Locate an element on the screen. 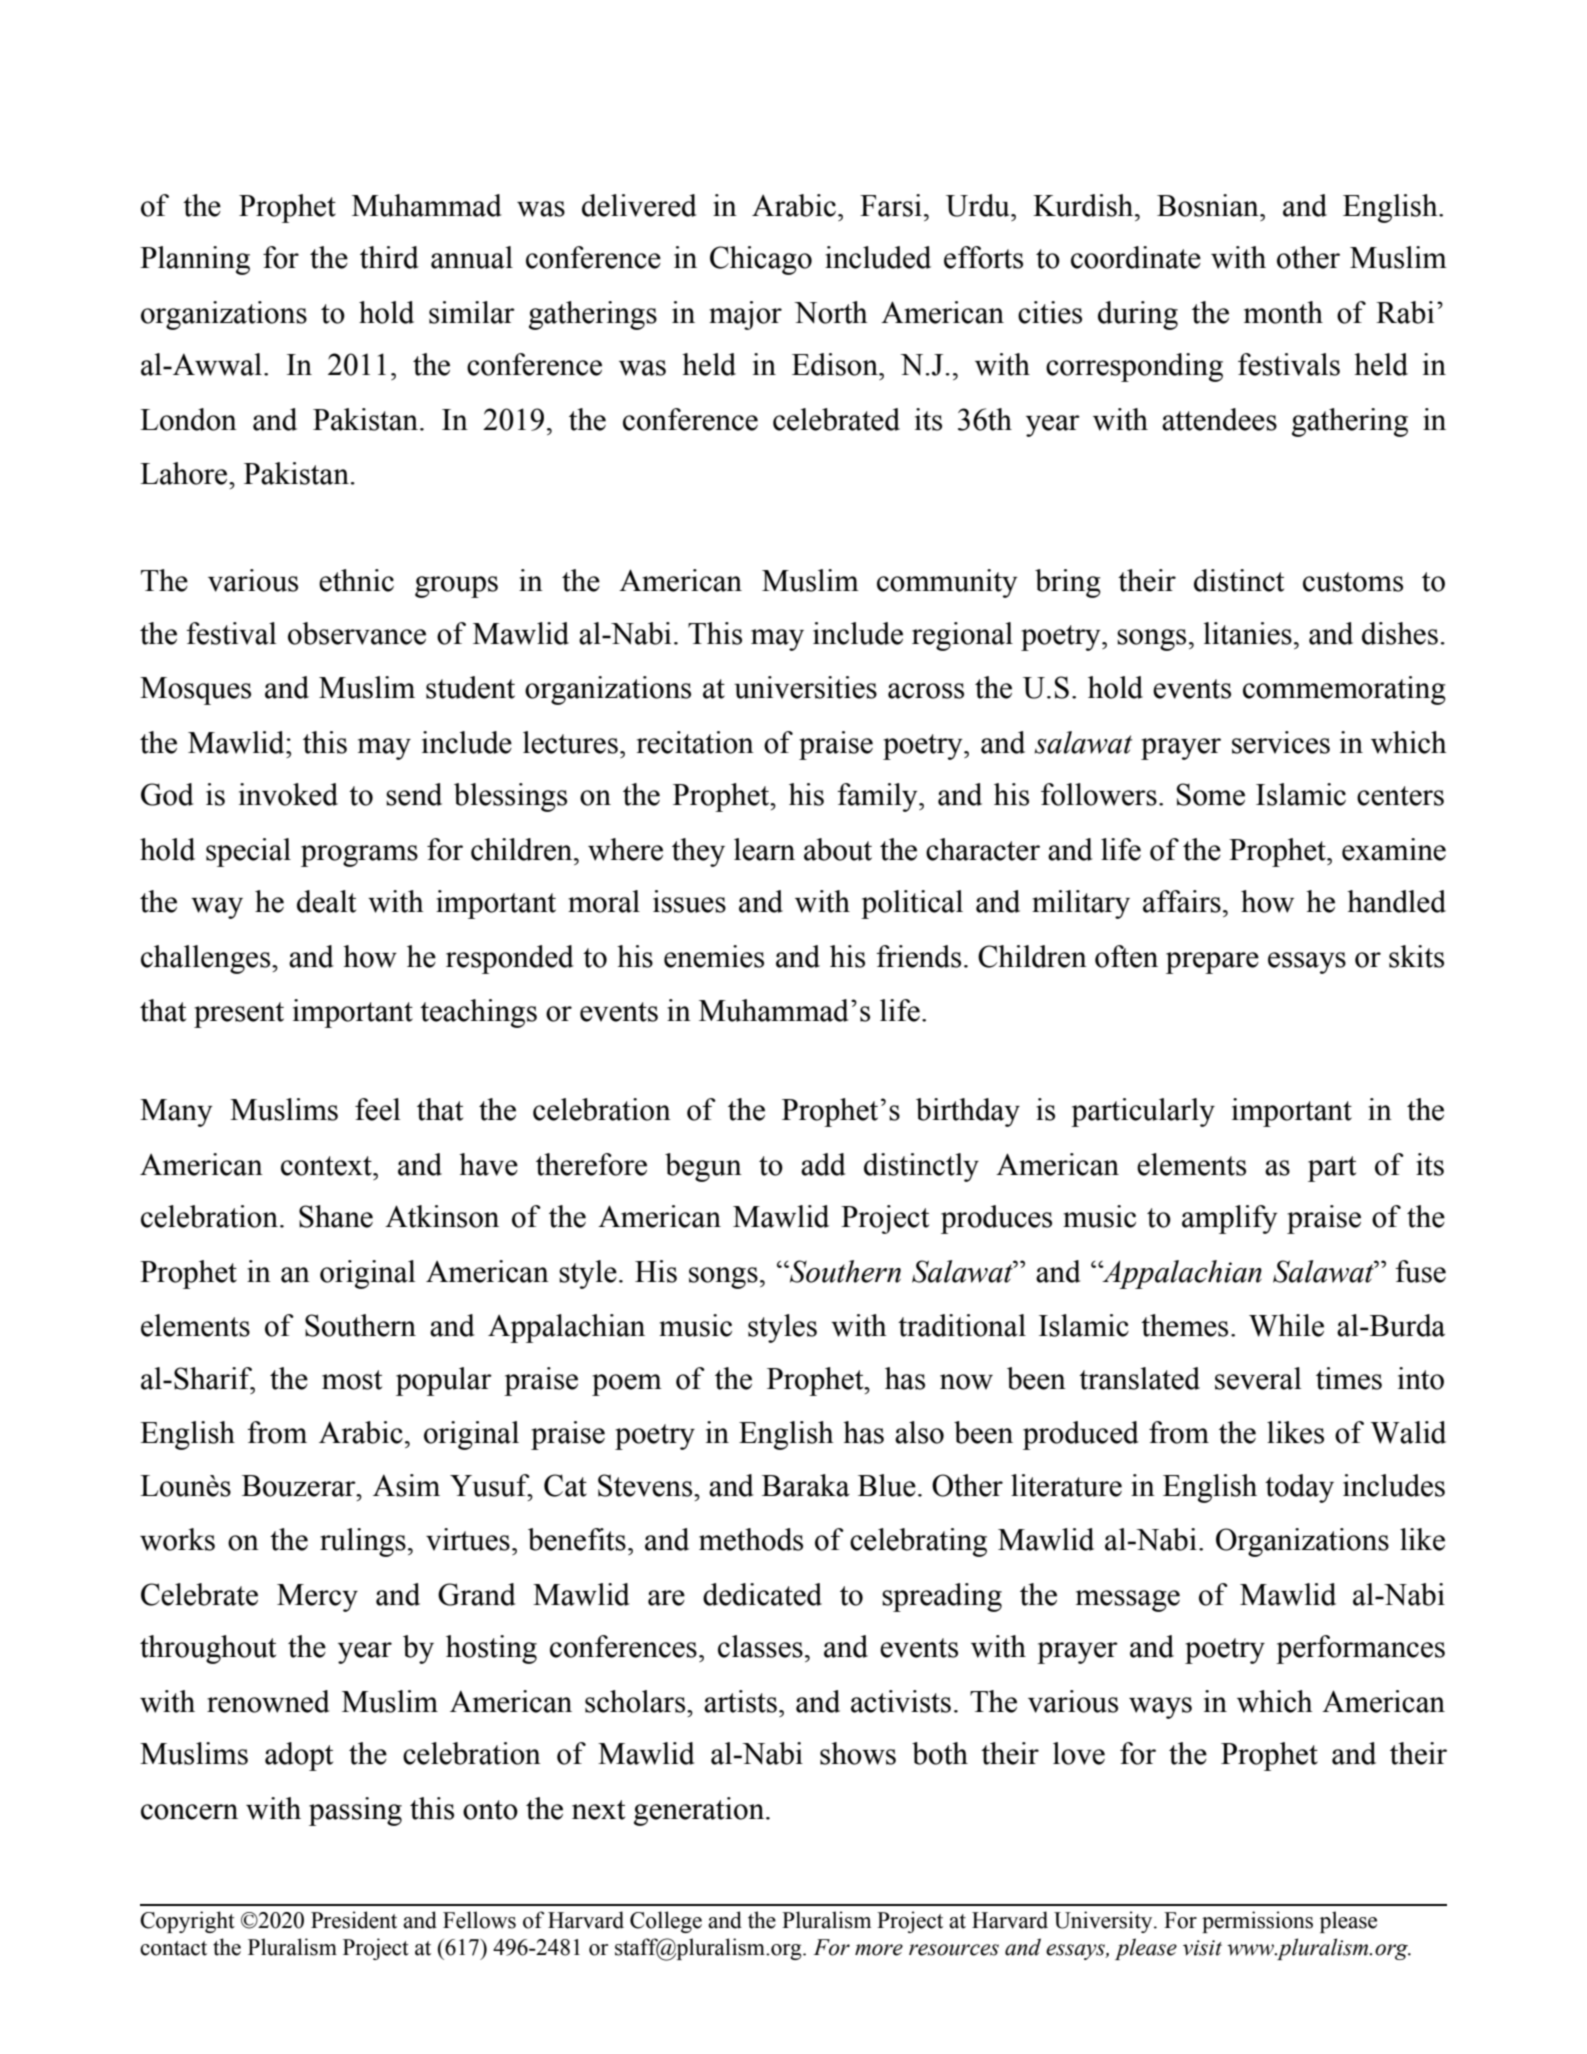 The height and width of the screenshot is (2054, 1587). feel is located at coordinates (378, 1109).
